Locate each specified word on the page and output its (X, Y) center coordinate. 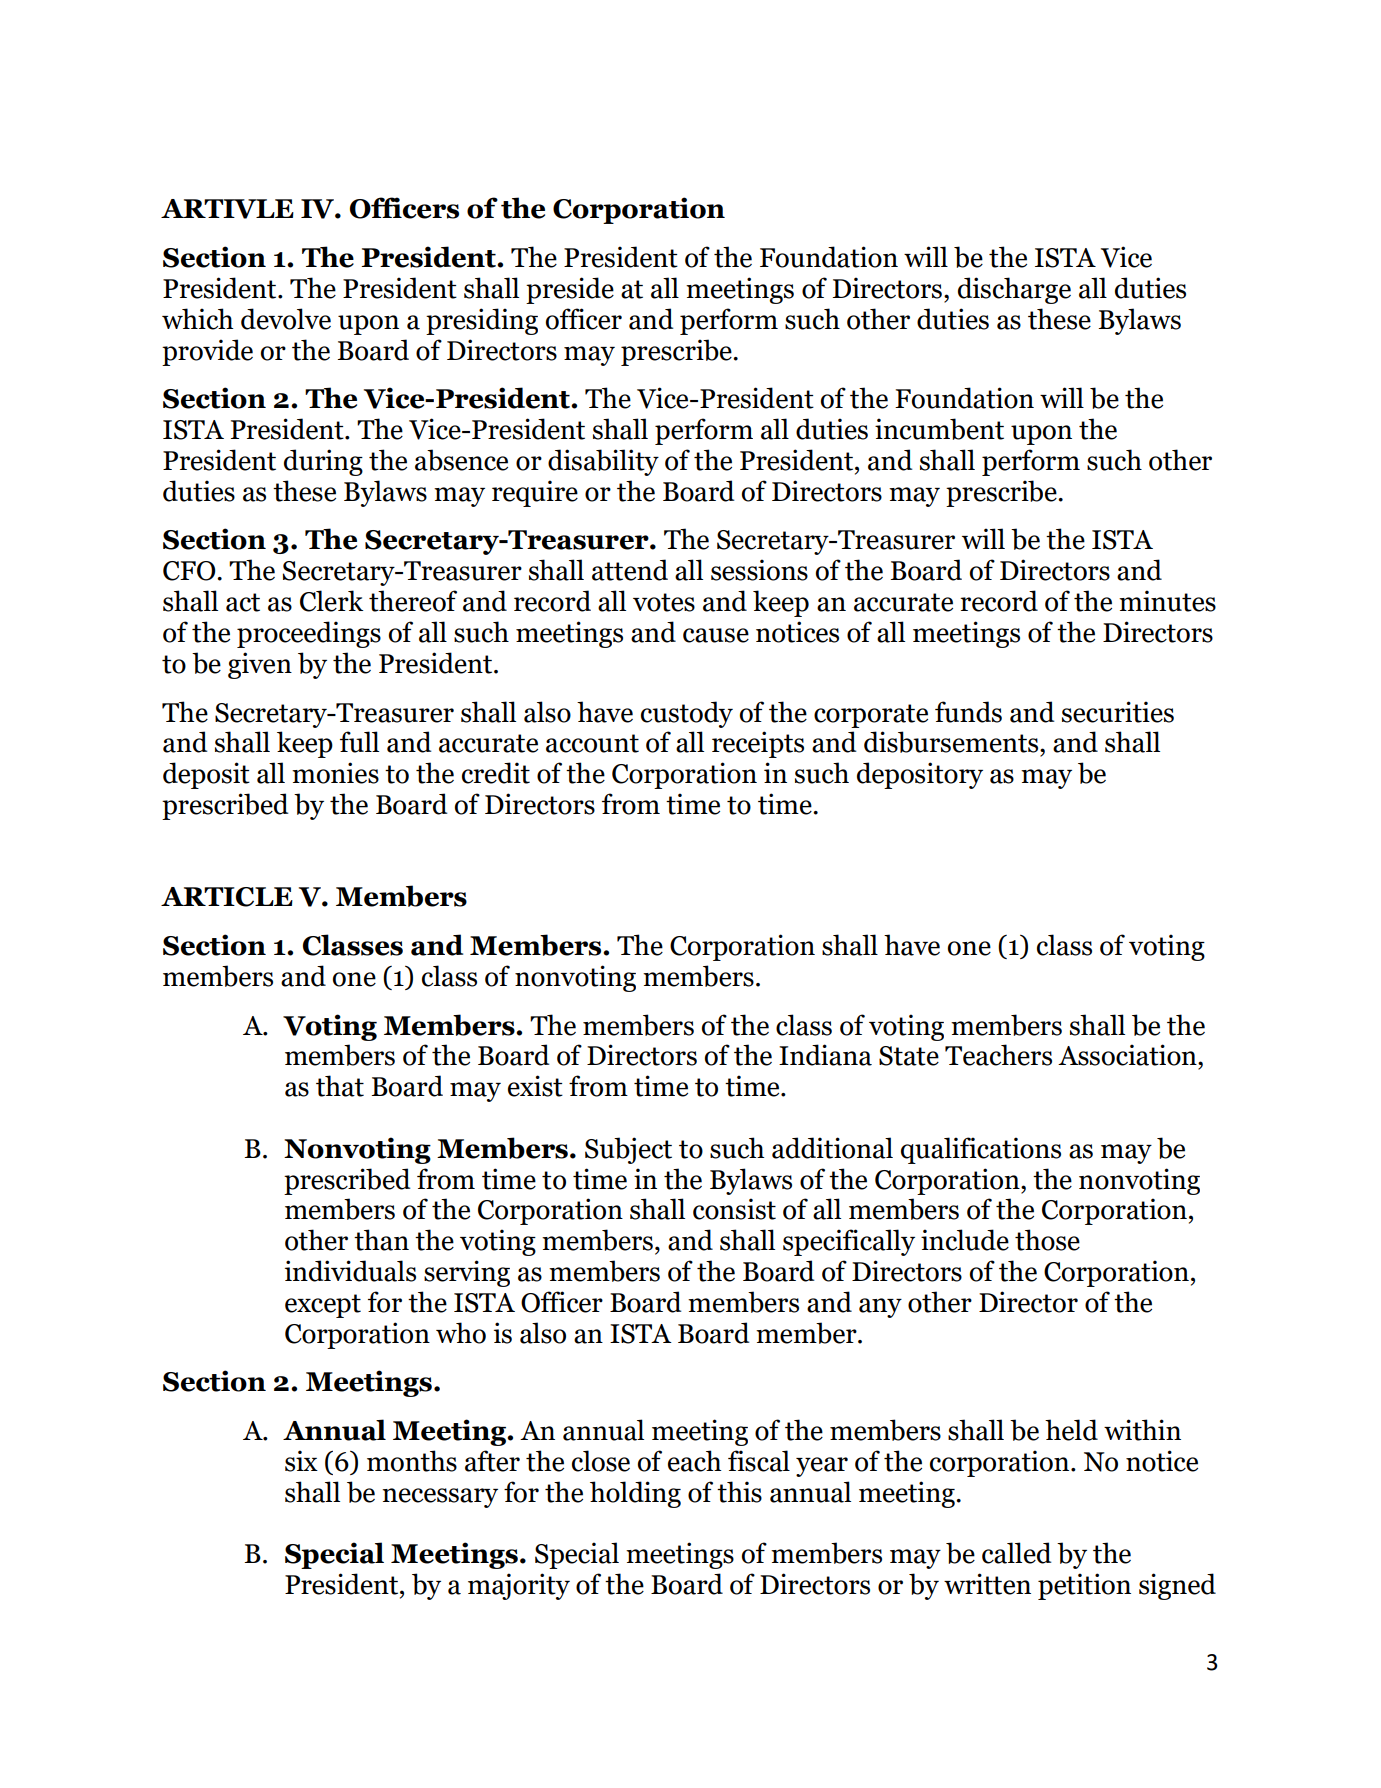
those (1047, 1240)
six (301, 1461)
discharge (1014, 290)
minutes (1167, 601)
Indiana (825, 1055)
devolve (286, 319)
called (1016, 1553)
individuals (350, 1271)
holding (635, 1494)
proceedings (309, 634)
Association (1128, 1055)
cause (716, 635)
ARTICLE (227, 897)
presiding (482, 321)
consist (734, 1209)
